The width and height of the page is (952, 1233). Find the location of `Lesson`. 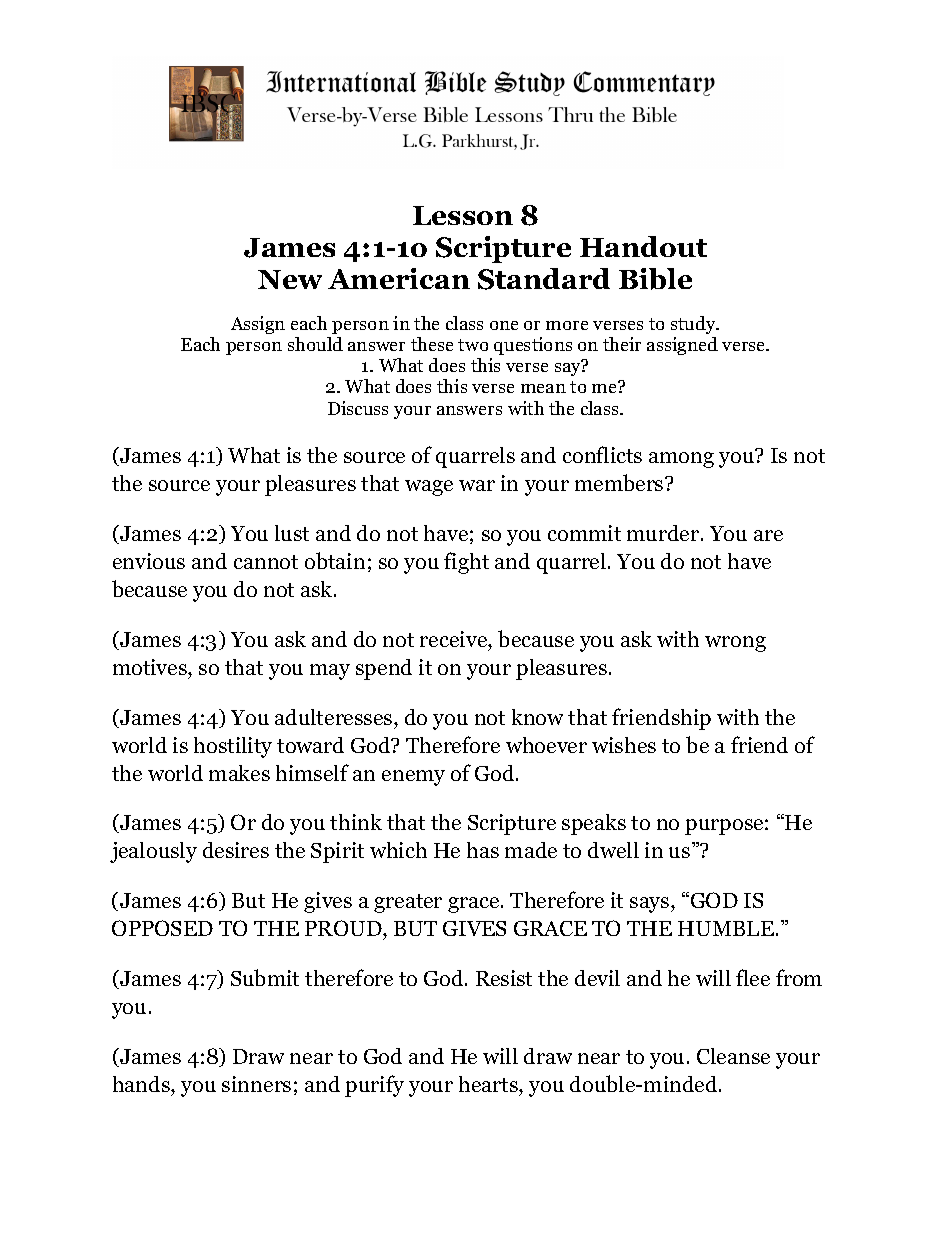

Lesson is located at coordinates (463, 215).
